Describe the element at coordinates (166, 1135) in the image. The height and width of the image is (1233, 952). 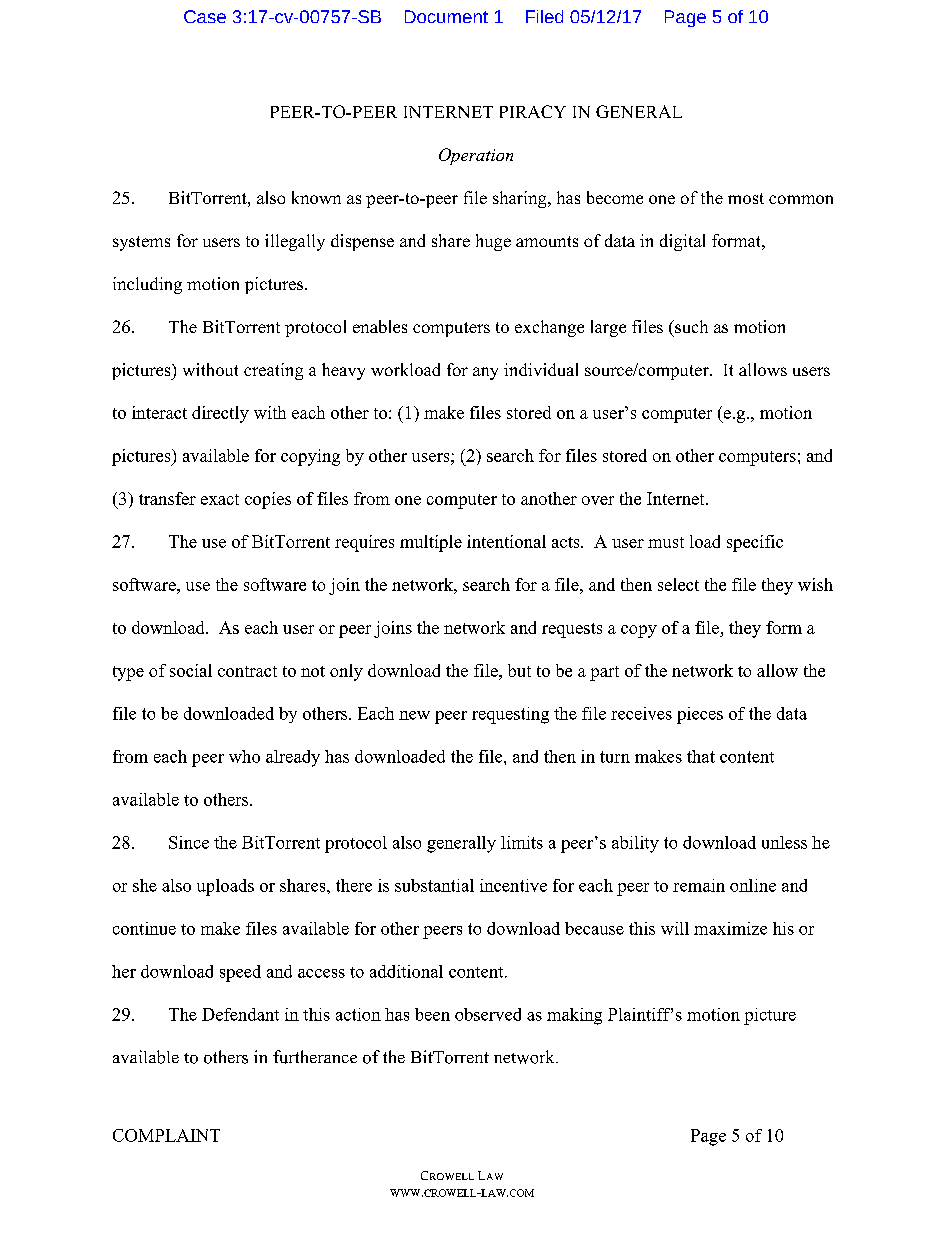
I see `COMPLAINT` at that location.
